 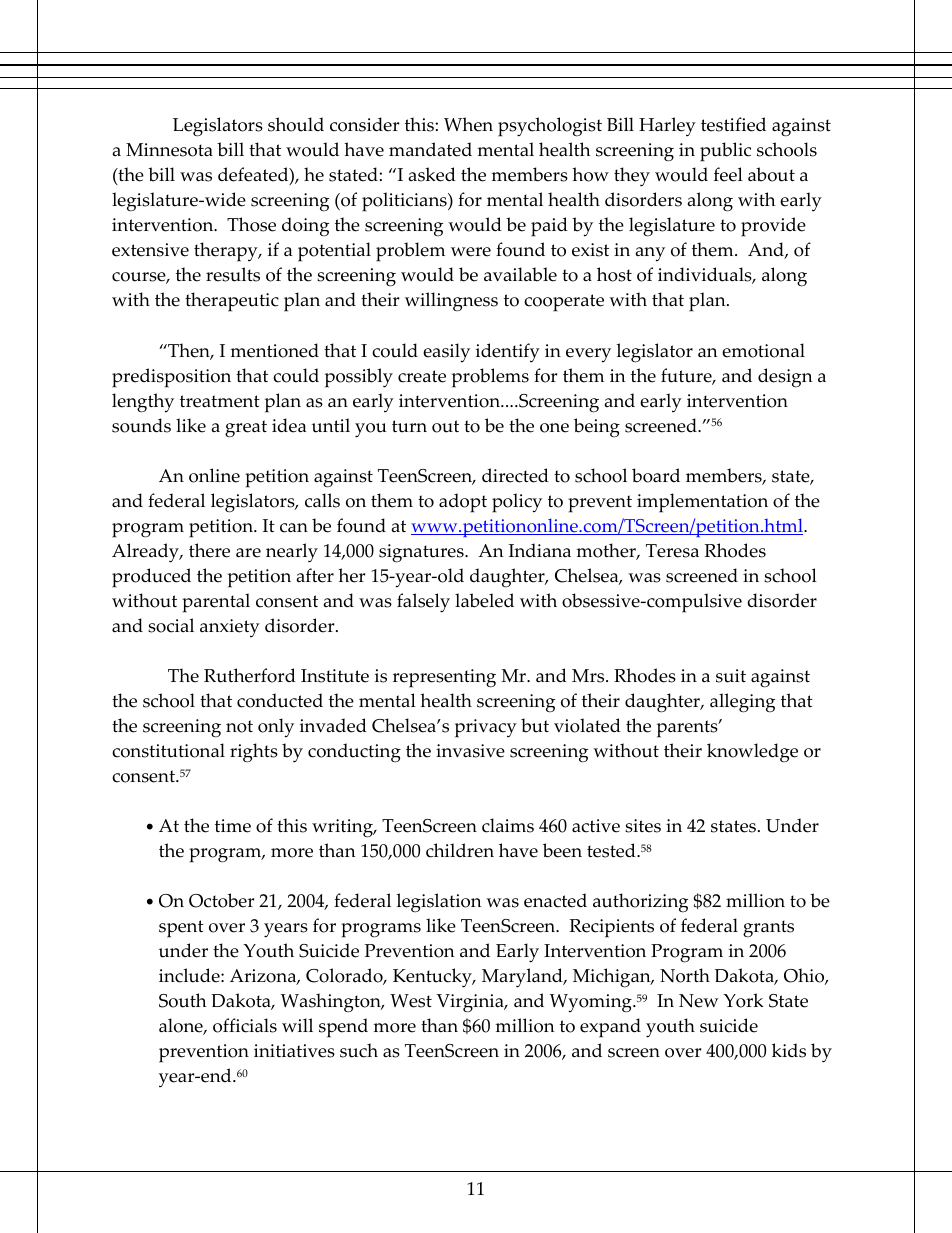 What do you see at coordinates (220, 401) in the screenshot?
I see `treatment` at bounding box center [220, 401].
